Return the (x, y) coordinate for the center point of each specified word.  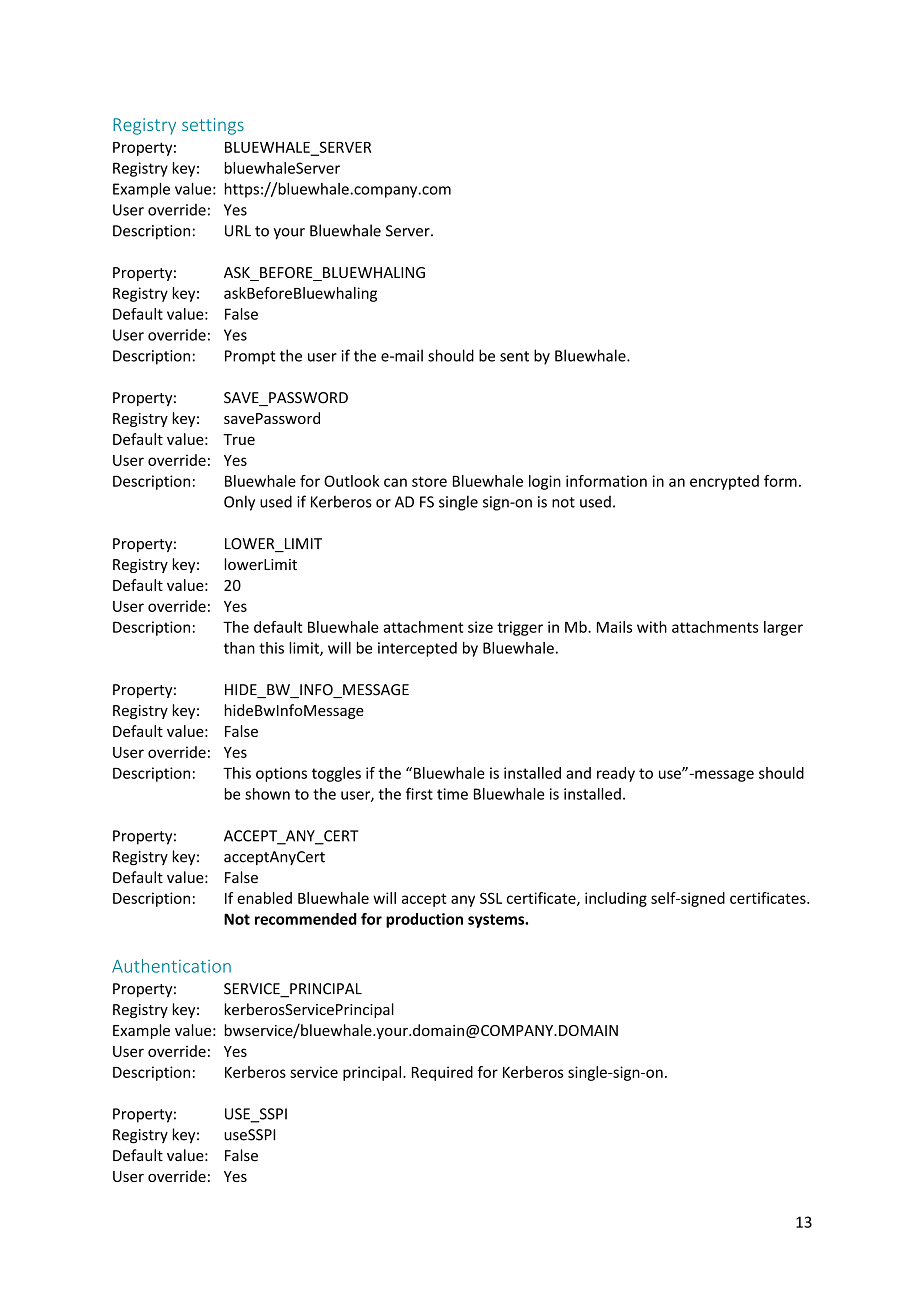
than (239, 648)
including (616, 899)
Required (442, 1073)
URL (238, 231)
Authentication (171, 966)
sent (514, 356)
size (480, 627)
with (652, 627)
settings (213, 126)
